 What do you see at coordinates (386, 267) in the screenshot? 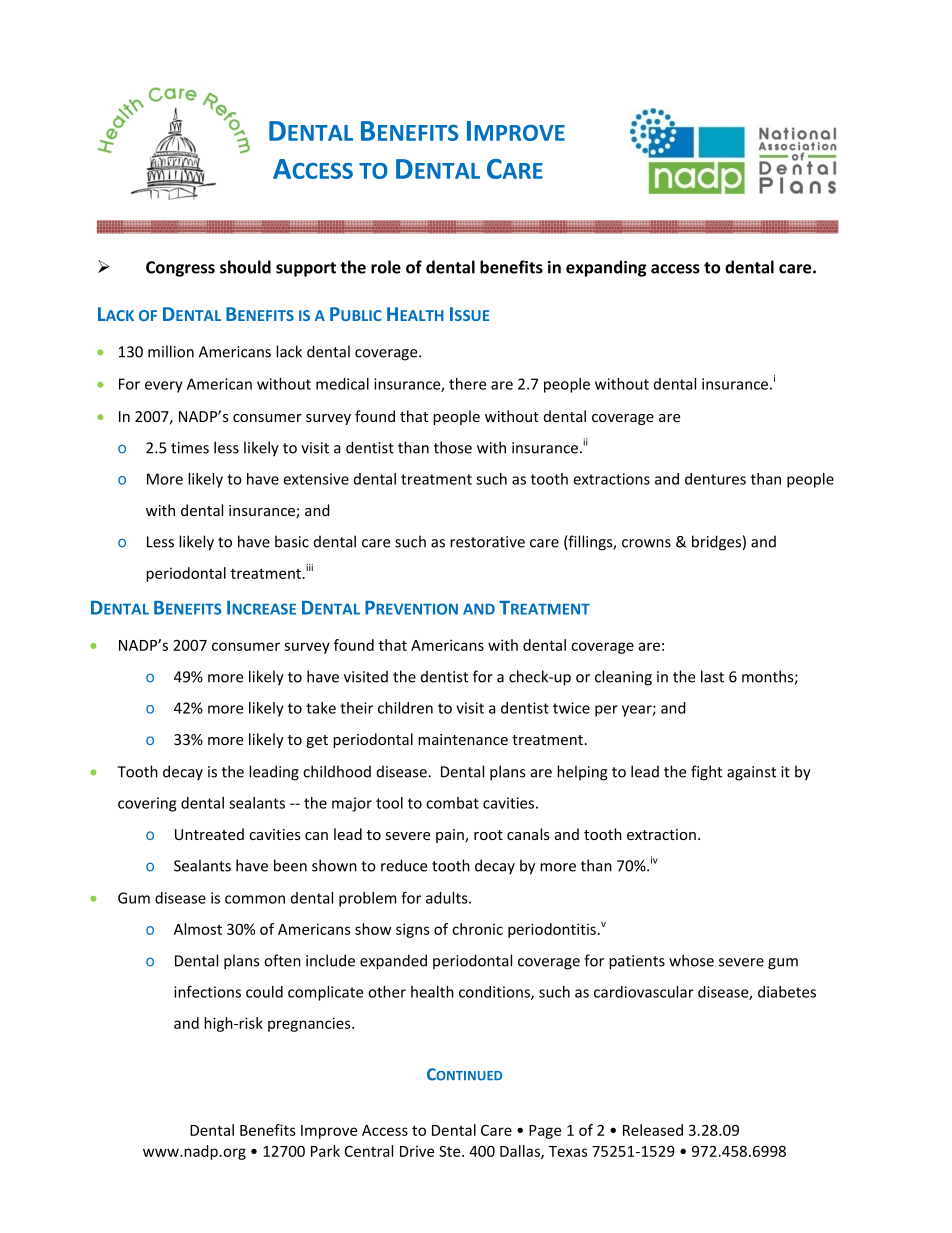
I see `role` at bounding box center [386, 267].
